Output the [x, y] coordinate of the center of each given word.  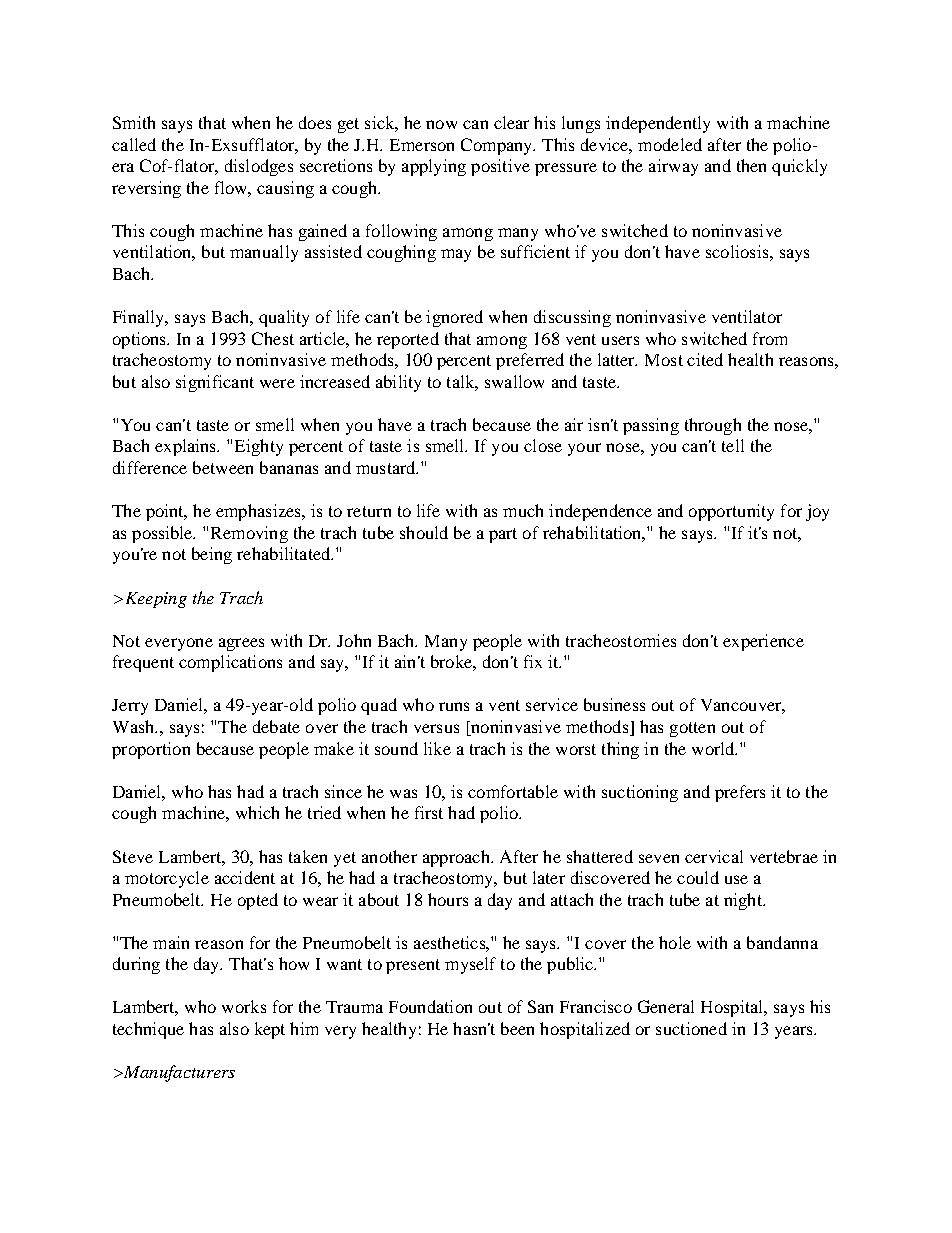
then [751, 165]
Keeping [154, 600]
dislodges [259, 167]
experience [763, 642]
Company [498, 146]
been [517, 1028]
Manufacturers [178, 1073]
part [503, 535]
